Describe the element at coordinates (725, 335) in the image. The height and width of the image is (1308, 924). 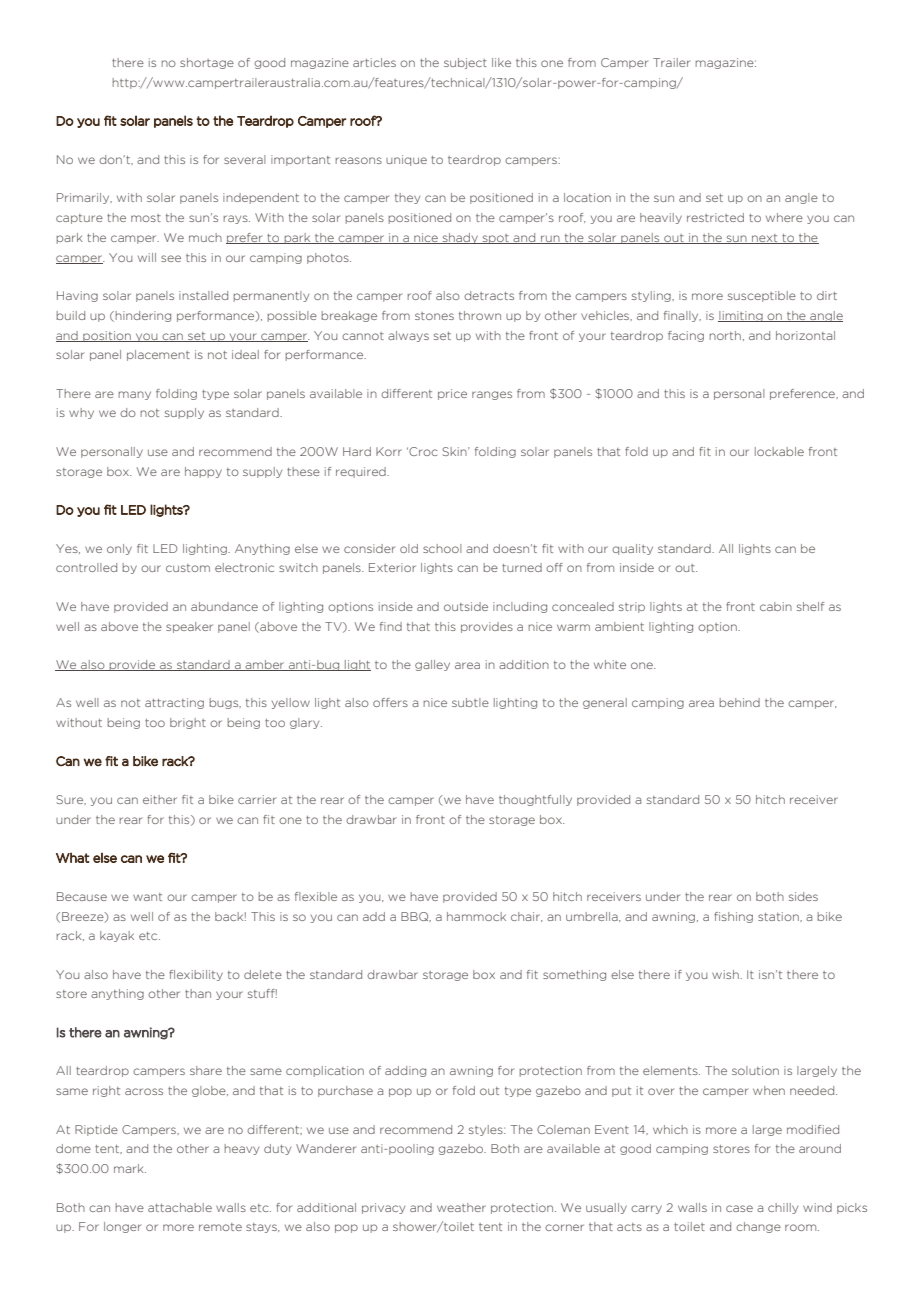
I see `north` at that location.
